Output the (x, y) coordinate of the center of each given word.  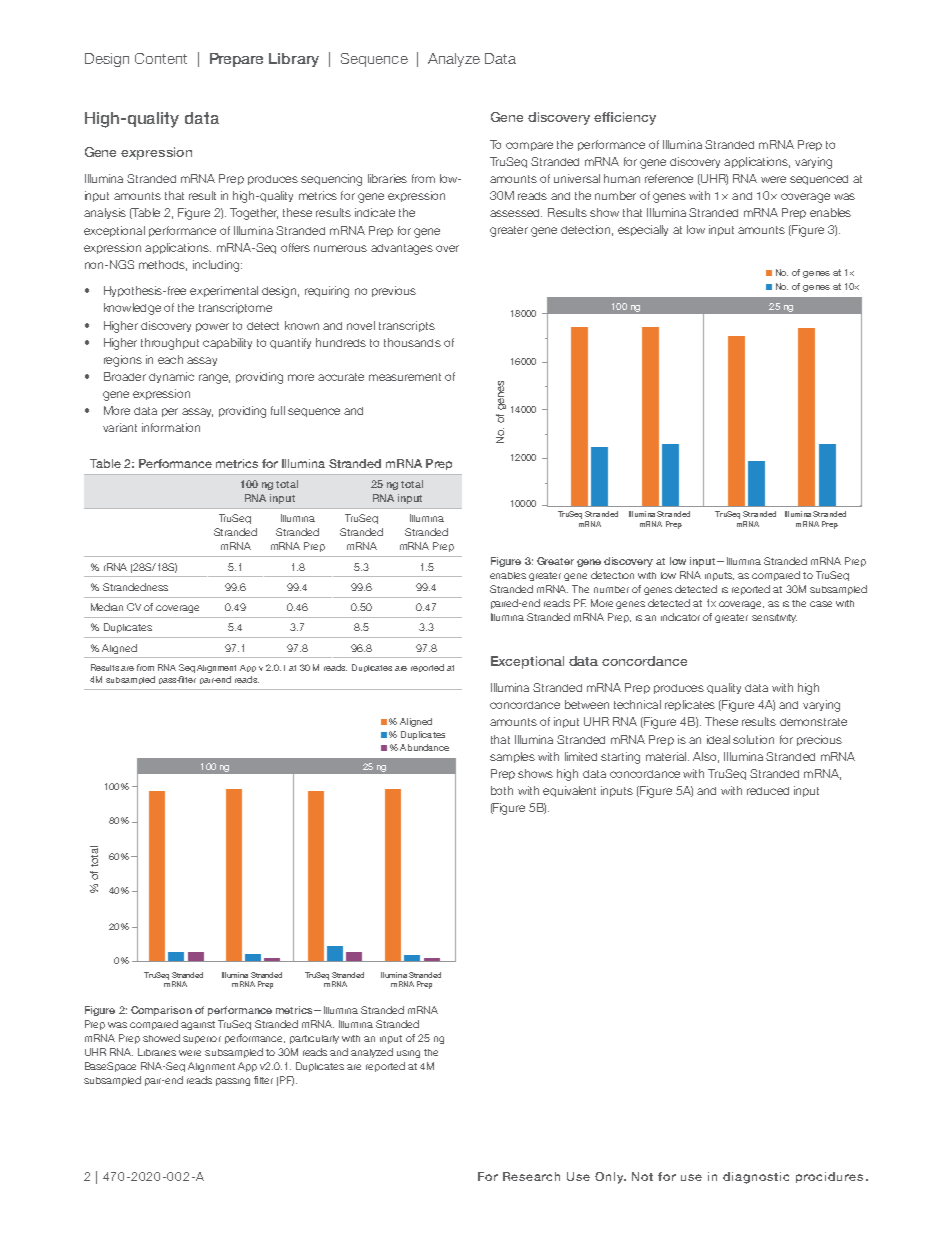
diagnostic (756, 1178)
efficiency (625, 118)
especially (643, 230)
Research (531, 1176)
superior (202, 1040)
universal (577, 178)
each (170, 359)
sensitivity (774, 618)
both (502, 790)
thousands (412, 342)
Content (161, 58)
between (587, 704)
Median (107, 607)
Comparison (161, 1011)
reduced (768, 791)
